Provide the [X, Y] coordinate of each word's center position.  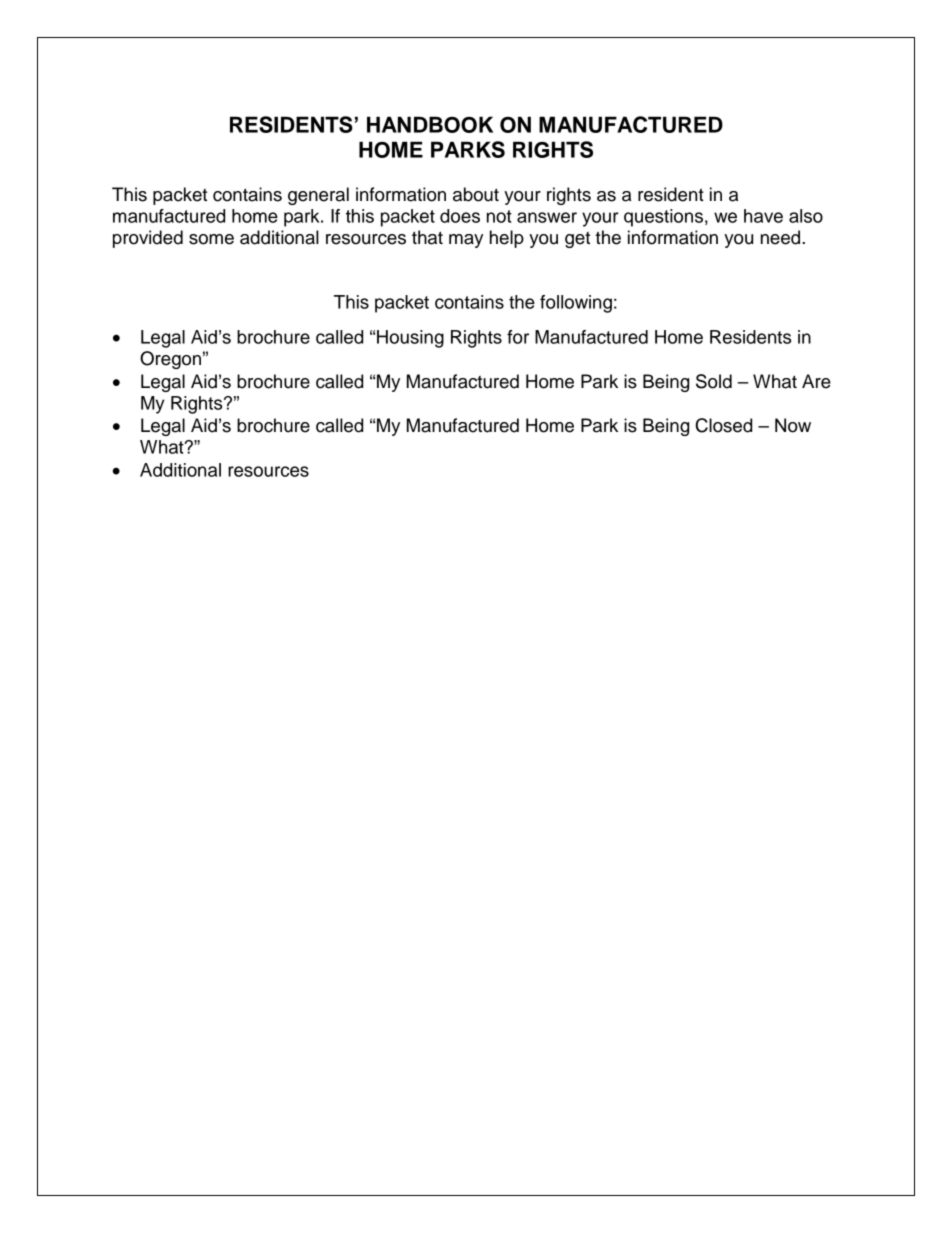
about [476, 194]
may [466, 241]
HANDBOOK [430, 124]
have [763, 216]
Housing [410, 339]
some [211, 239]
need [782, 237]
